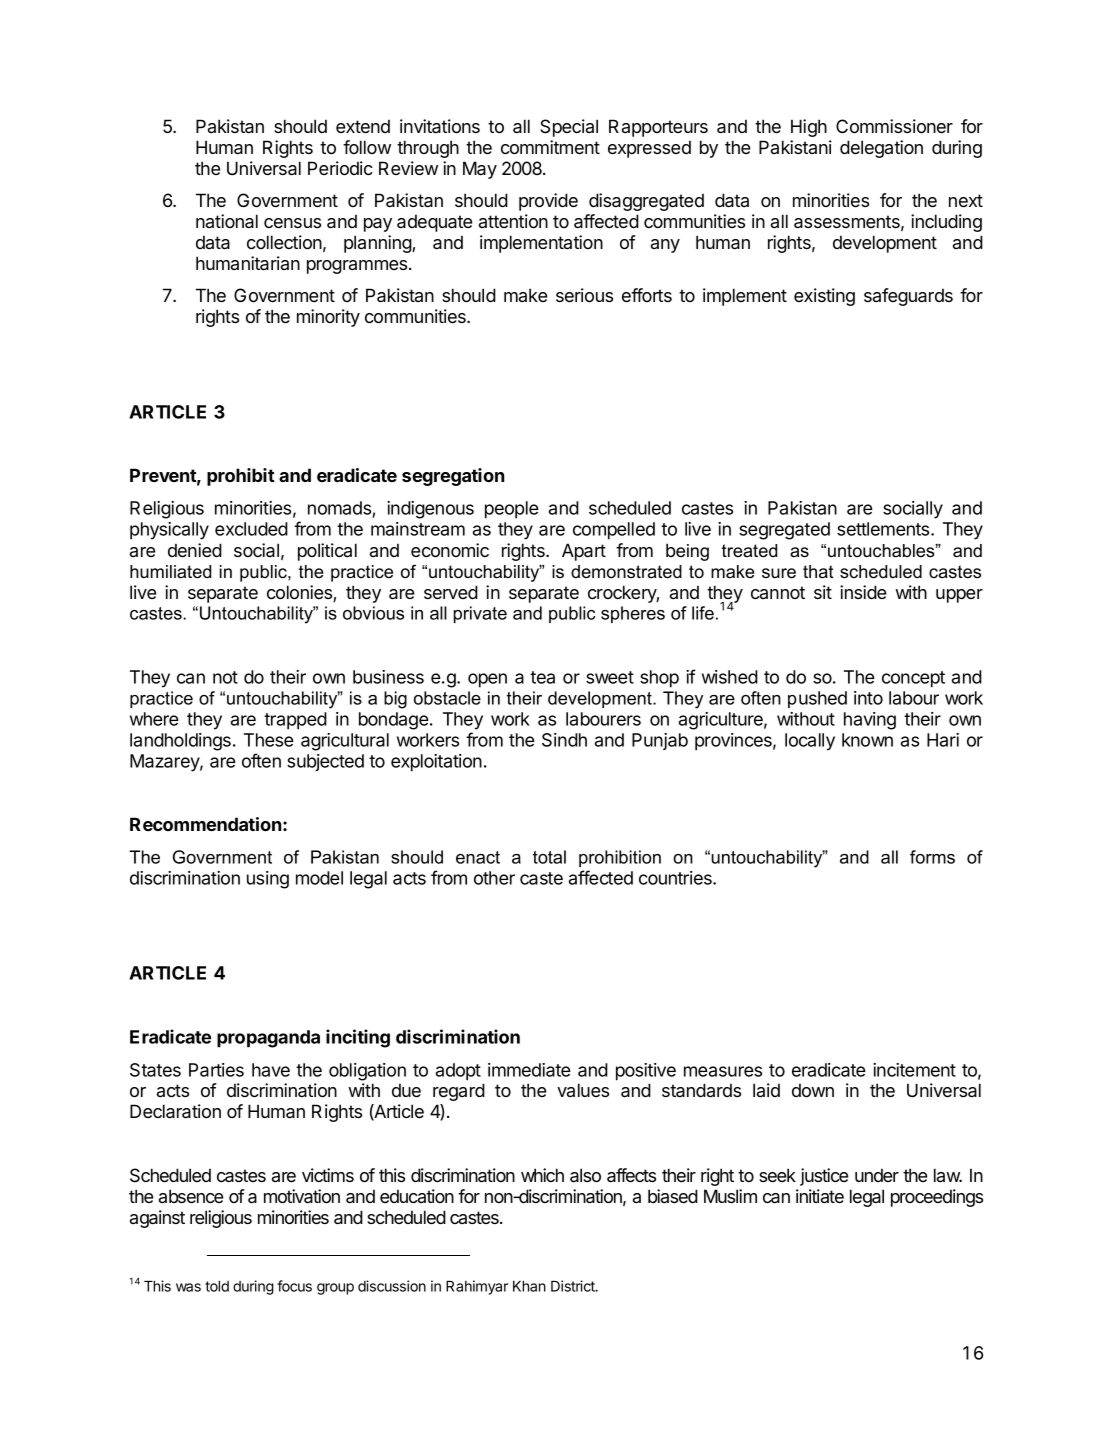 This screenshot has width=1117, height=1446. What do you see at coordinates (529, 1070) in the screenshot?
I see `immediate` at bounding box center [529, 1070].
